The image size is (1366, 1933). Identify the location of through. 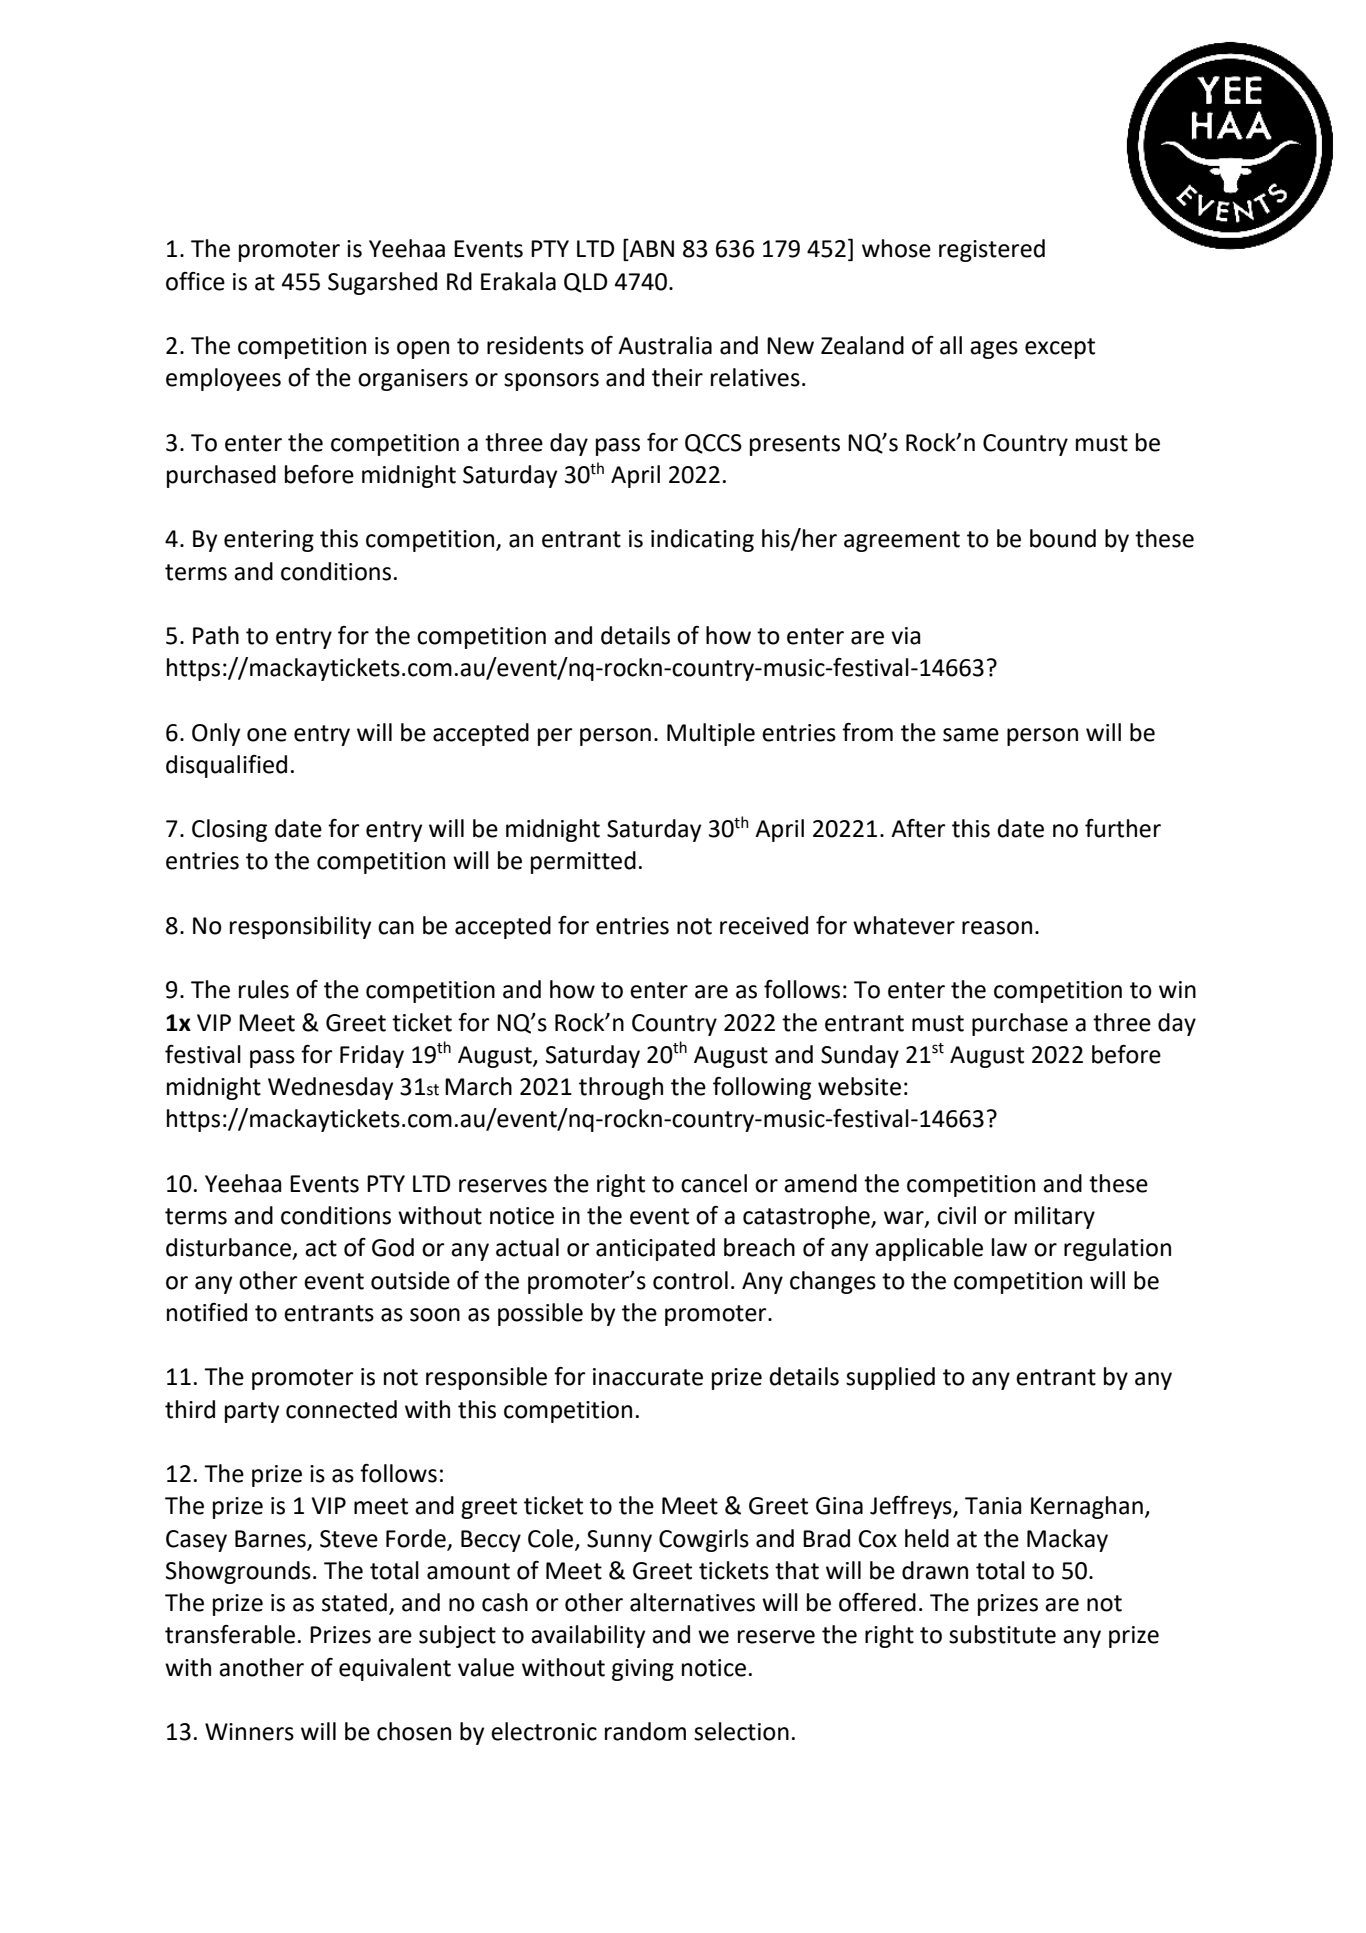
(621, 1088).
